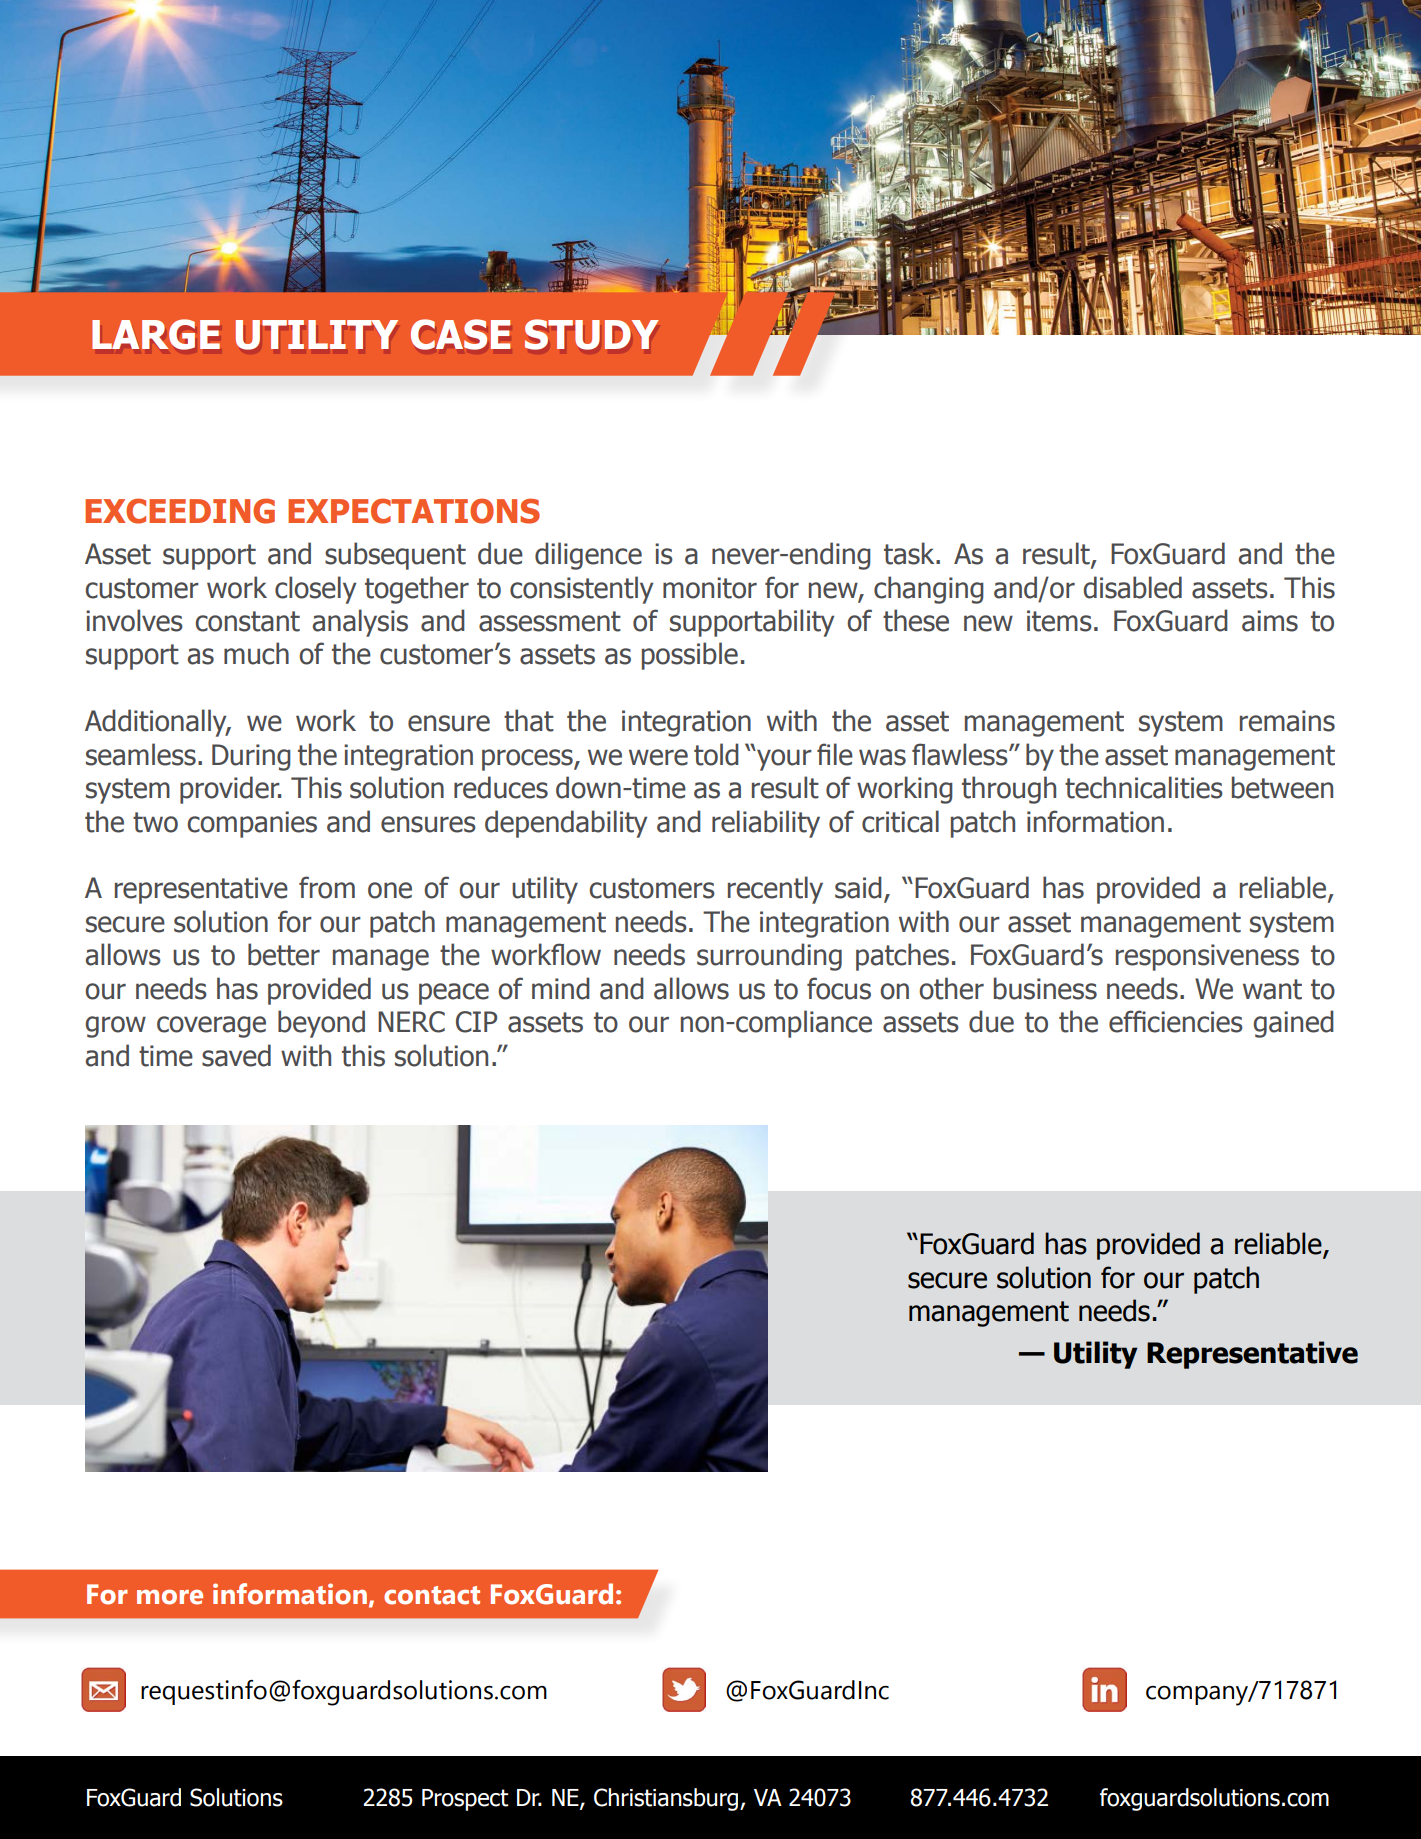 This image has height=1839, width=1421. What do you see at coordinates (710, 588) in the image?
I see `monitor` at bounding box center [710, 588].
